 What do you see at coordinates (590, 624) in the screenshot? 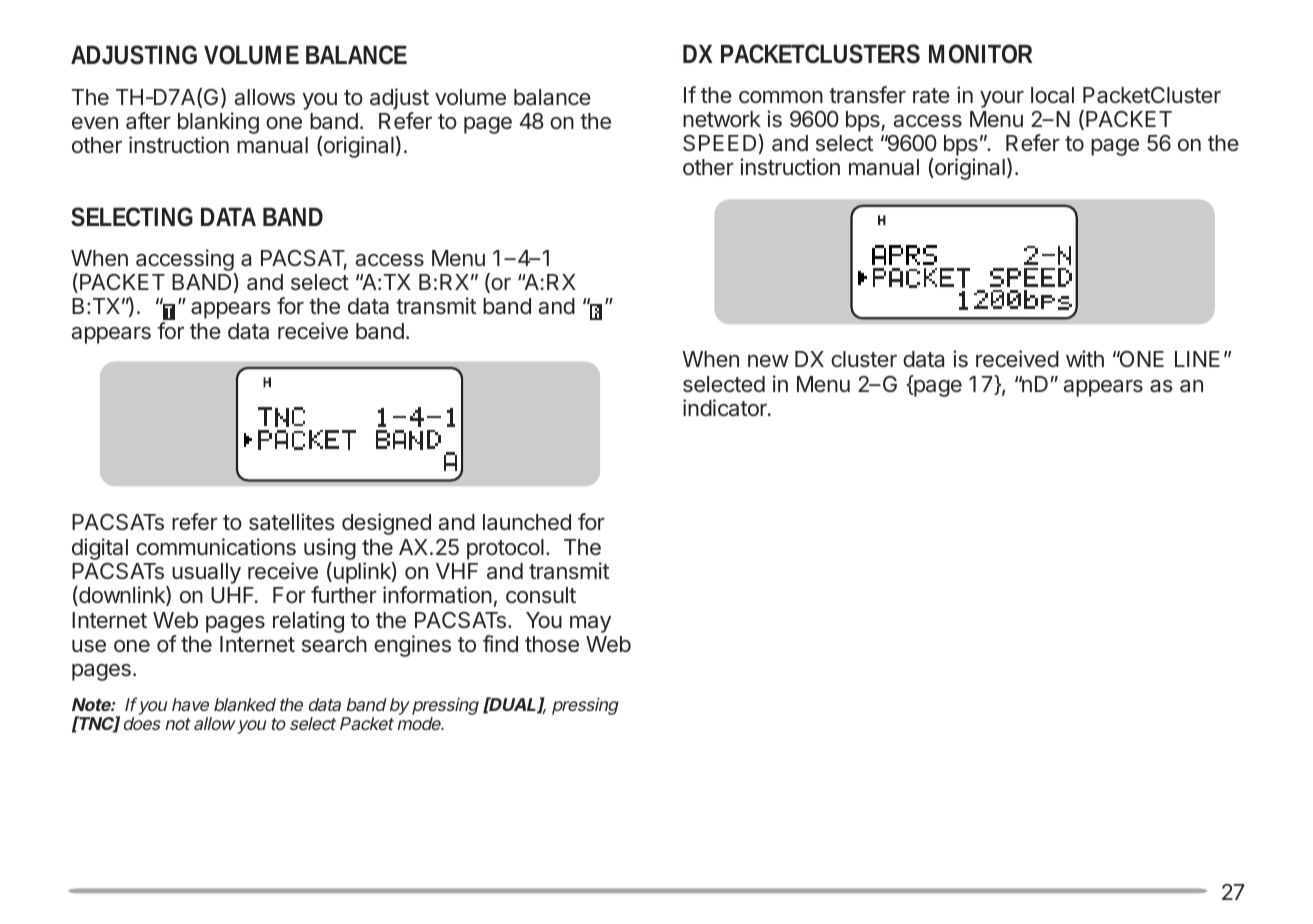
I see `may` at bounding box center [590, 624].
